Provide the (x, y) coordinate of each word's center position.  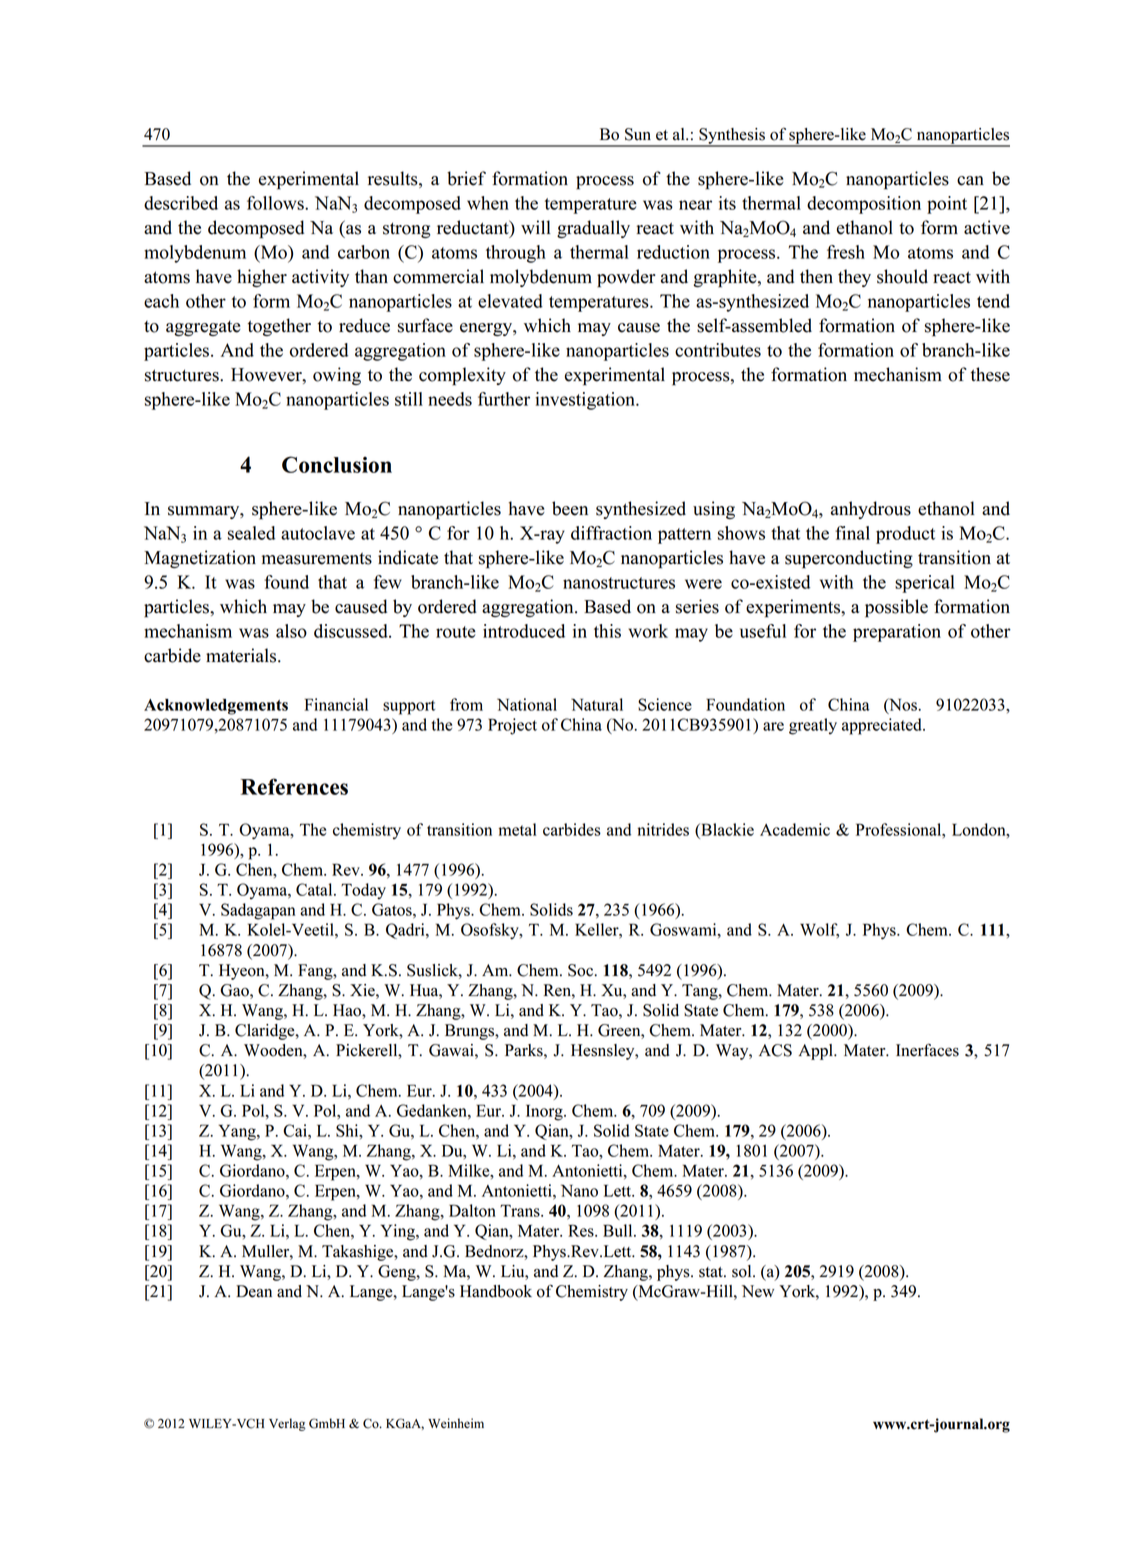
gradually (593, 229)
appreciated (883, 726)
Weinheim (456, 1423)
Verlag (287, 1424)
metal (517, 829)
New (758, 1291)
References (294, 786)
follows (276, 203)
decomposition (864, 205)
